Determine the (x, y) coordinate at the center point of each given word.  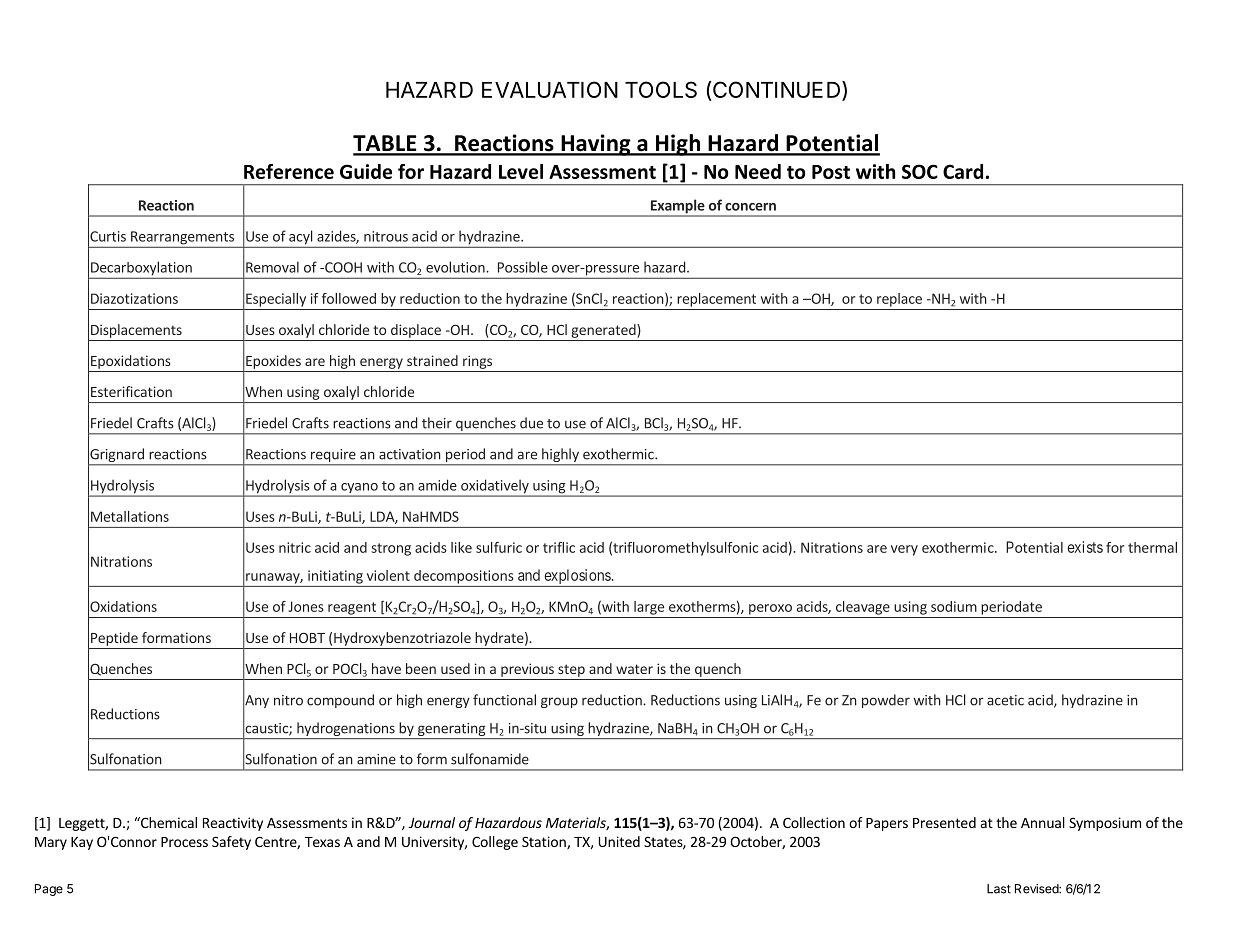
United (619, 841)
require (333, 455)
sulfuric (499, 547)
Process (184, 842)
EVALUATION (550, 89)
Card (963, 171)
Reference (289, 171)
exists (1085, 547)
